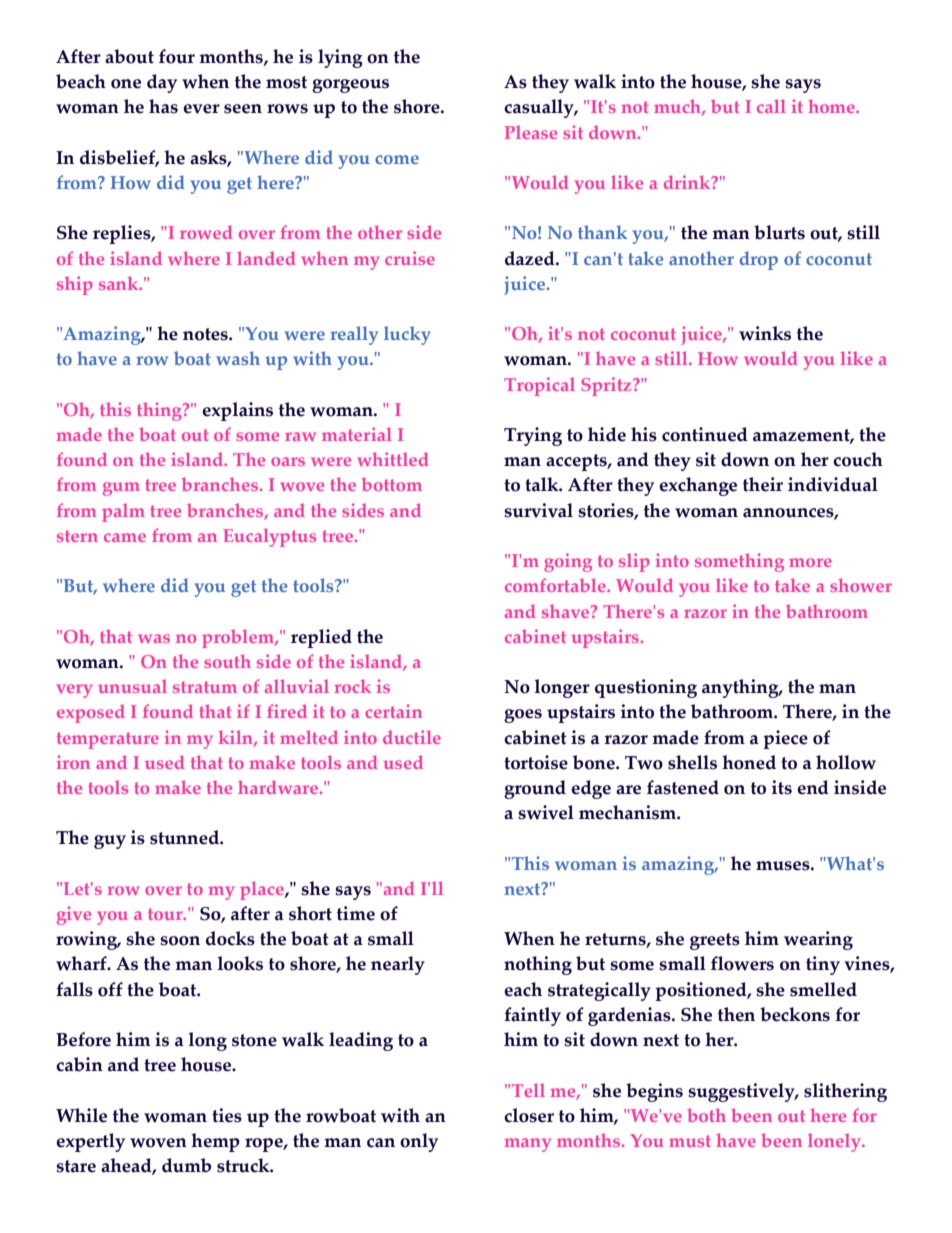 This screenshot has height=1233, width=952. What do you see at coordinates (782, 787) in the screenshot?
I see `its` at bounding box center [782, 787].
